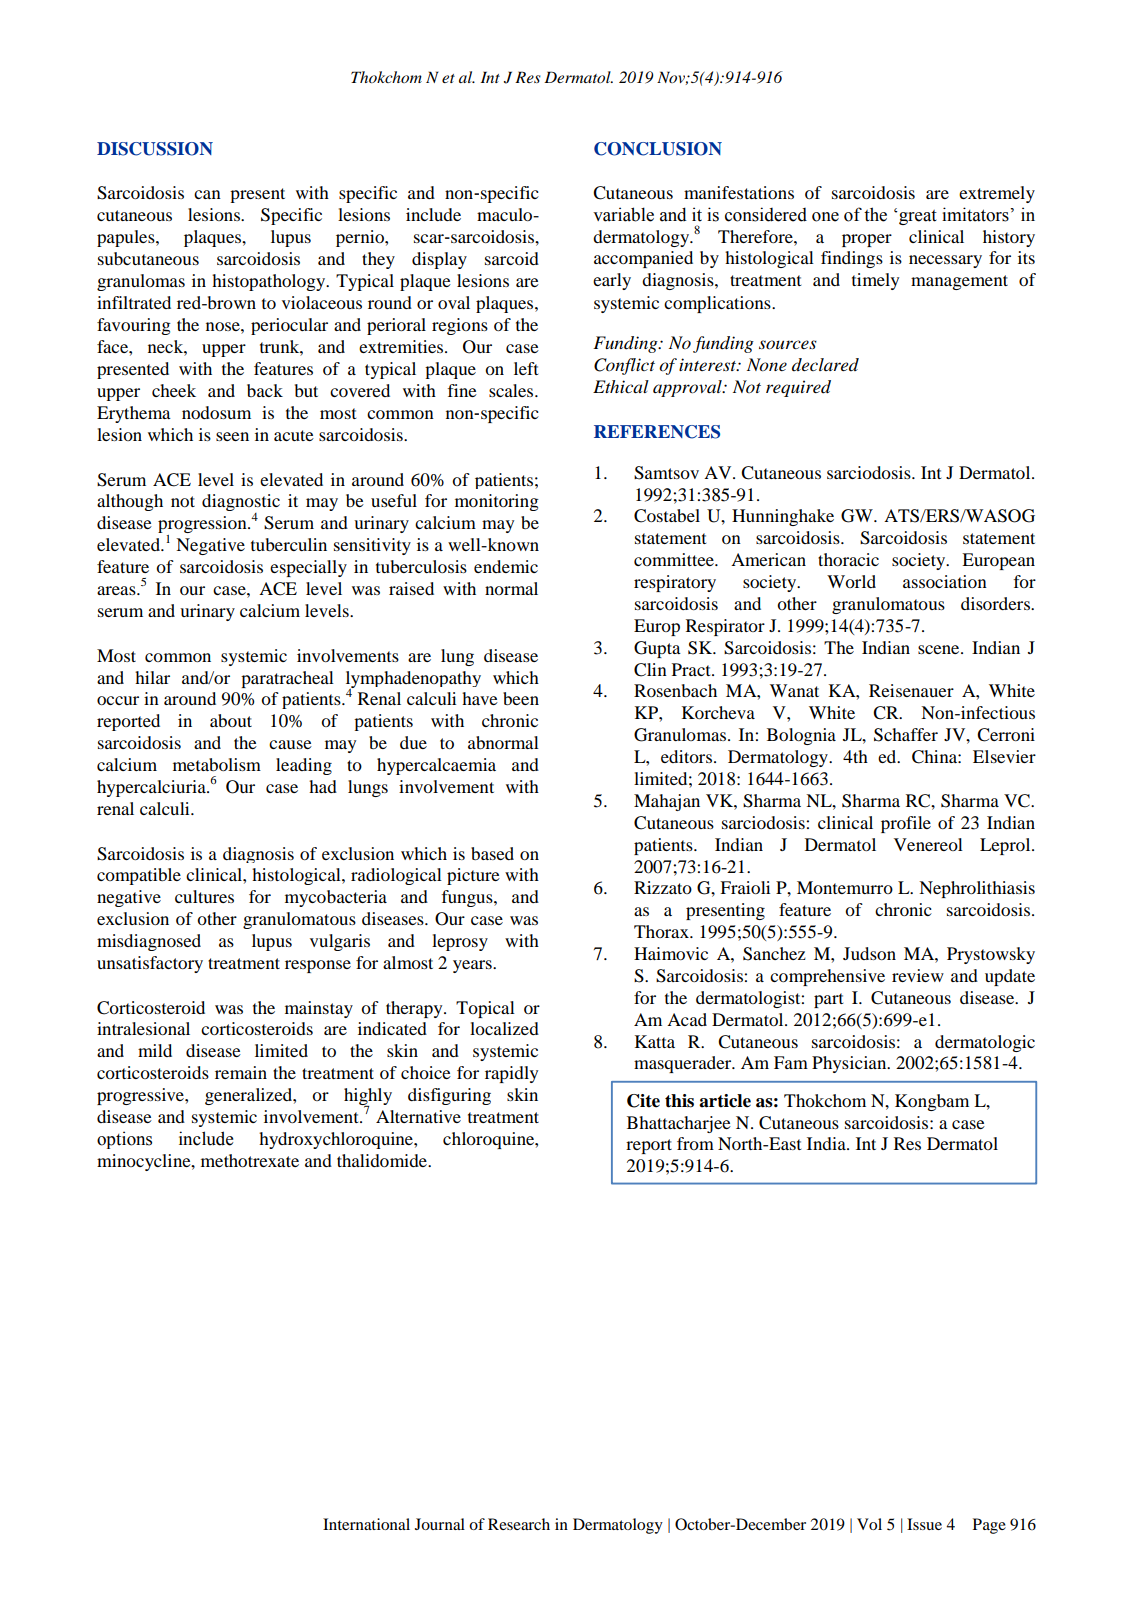 The width and height of the screenshot is (1133, 1602). Describe the element at coordinates (150, 964) in the screenshot. I see `unsatisfactory` at that location.
